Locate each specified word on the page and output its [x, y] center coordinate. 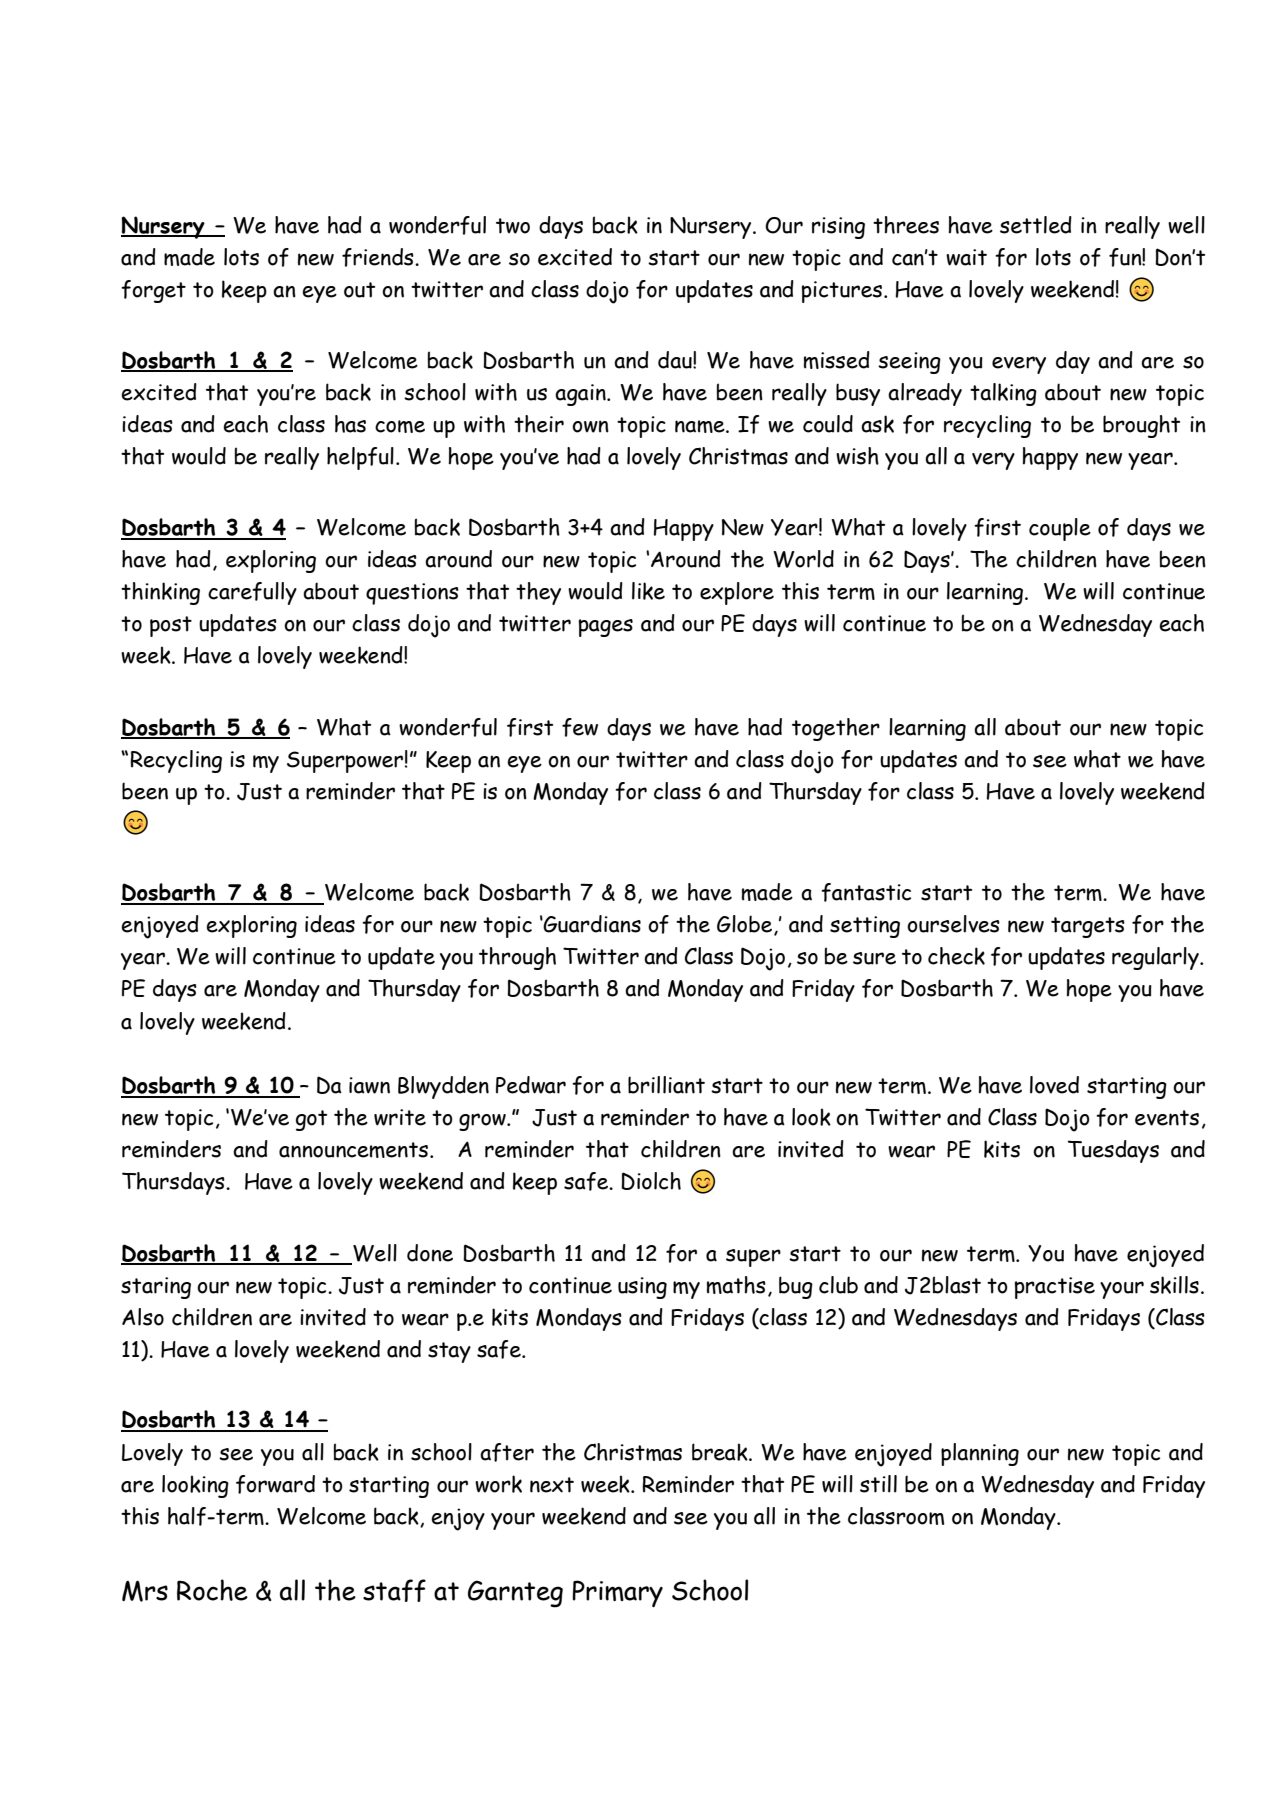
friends [379, 257]
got [311, 1120]
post [171, 626]
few [580, 727]
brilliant [666, 1085]
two [513, 226]
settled [1036, 225]
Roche [212, 1590]
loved [1054, 1085]
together [836, 729]
